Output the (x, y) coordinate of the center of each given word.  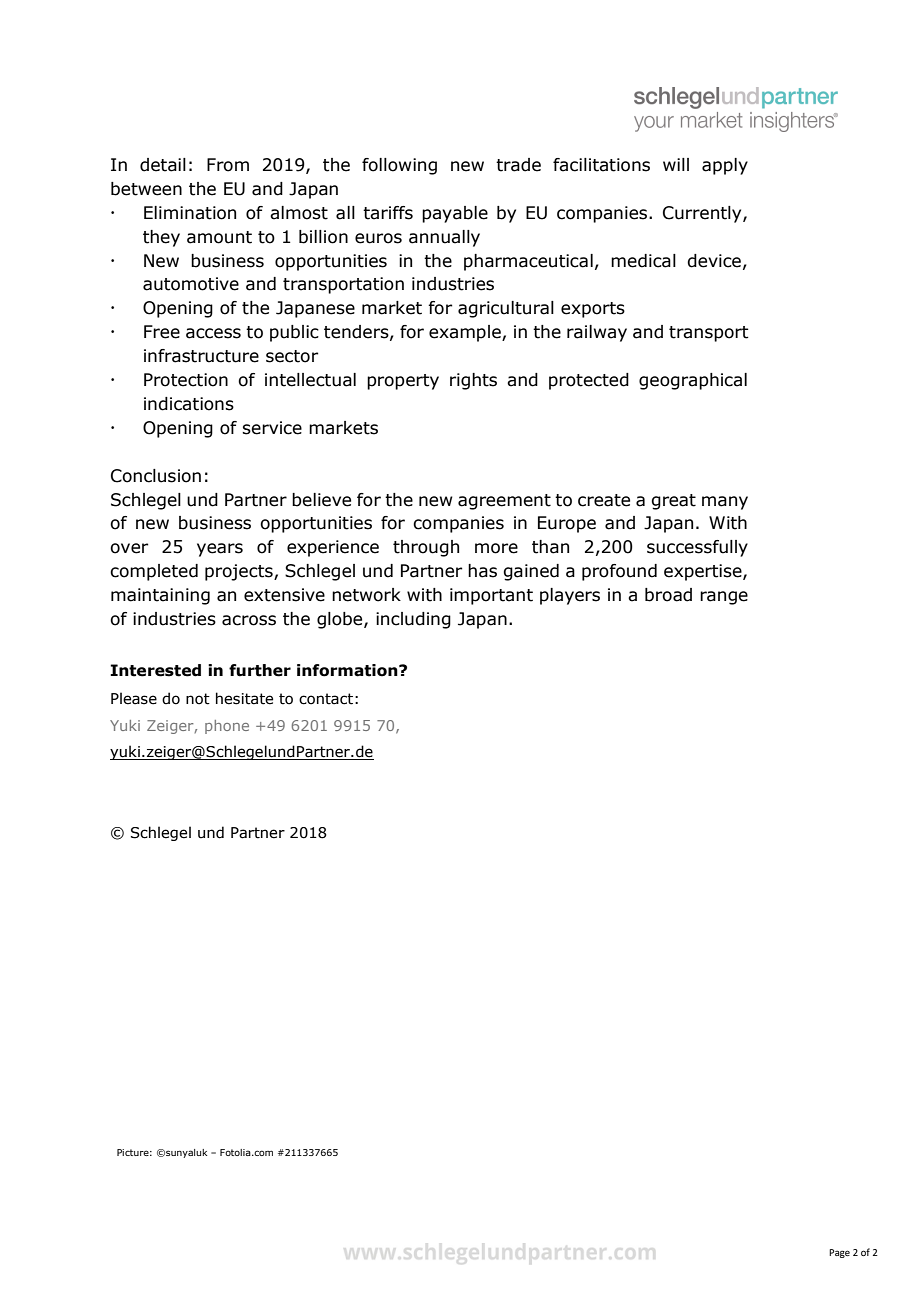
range (724, 598)
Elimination (190, 213)
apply (725, 166)
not (198, 699)
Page (839, 1253)
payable (455, 214)
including (413, 620)
